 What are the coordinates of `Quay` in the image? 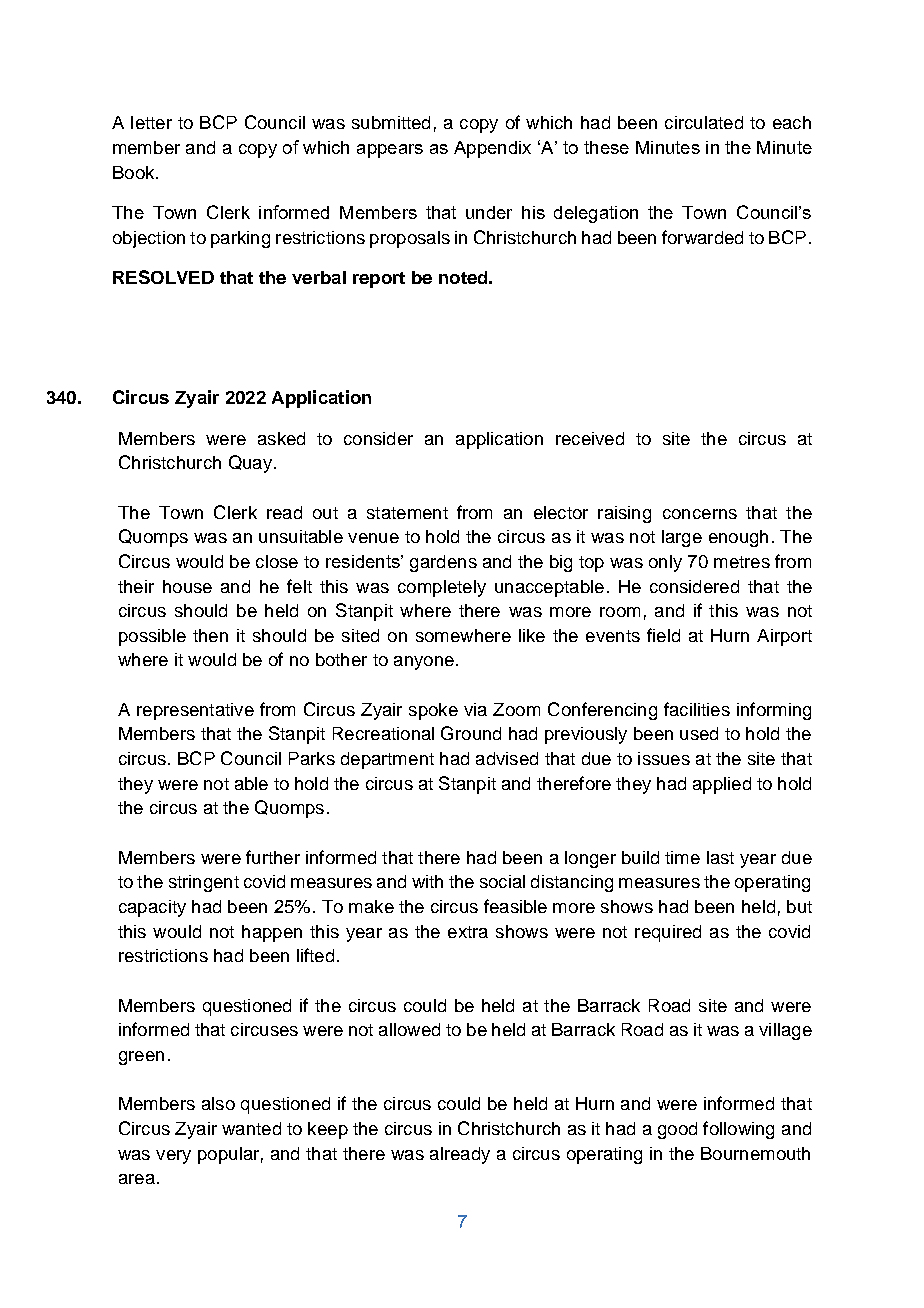 It's located at (250, 464).
